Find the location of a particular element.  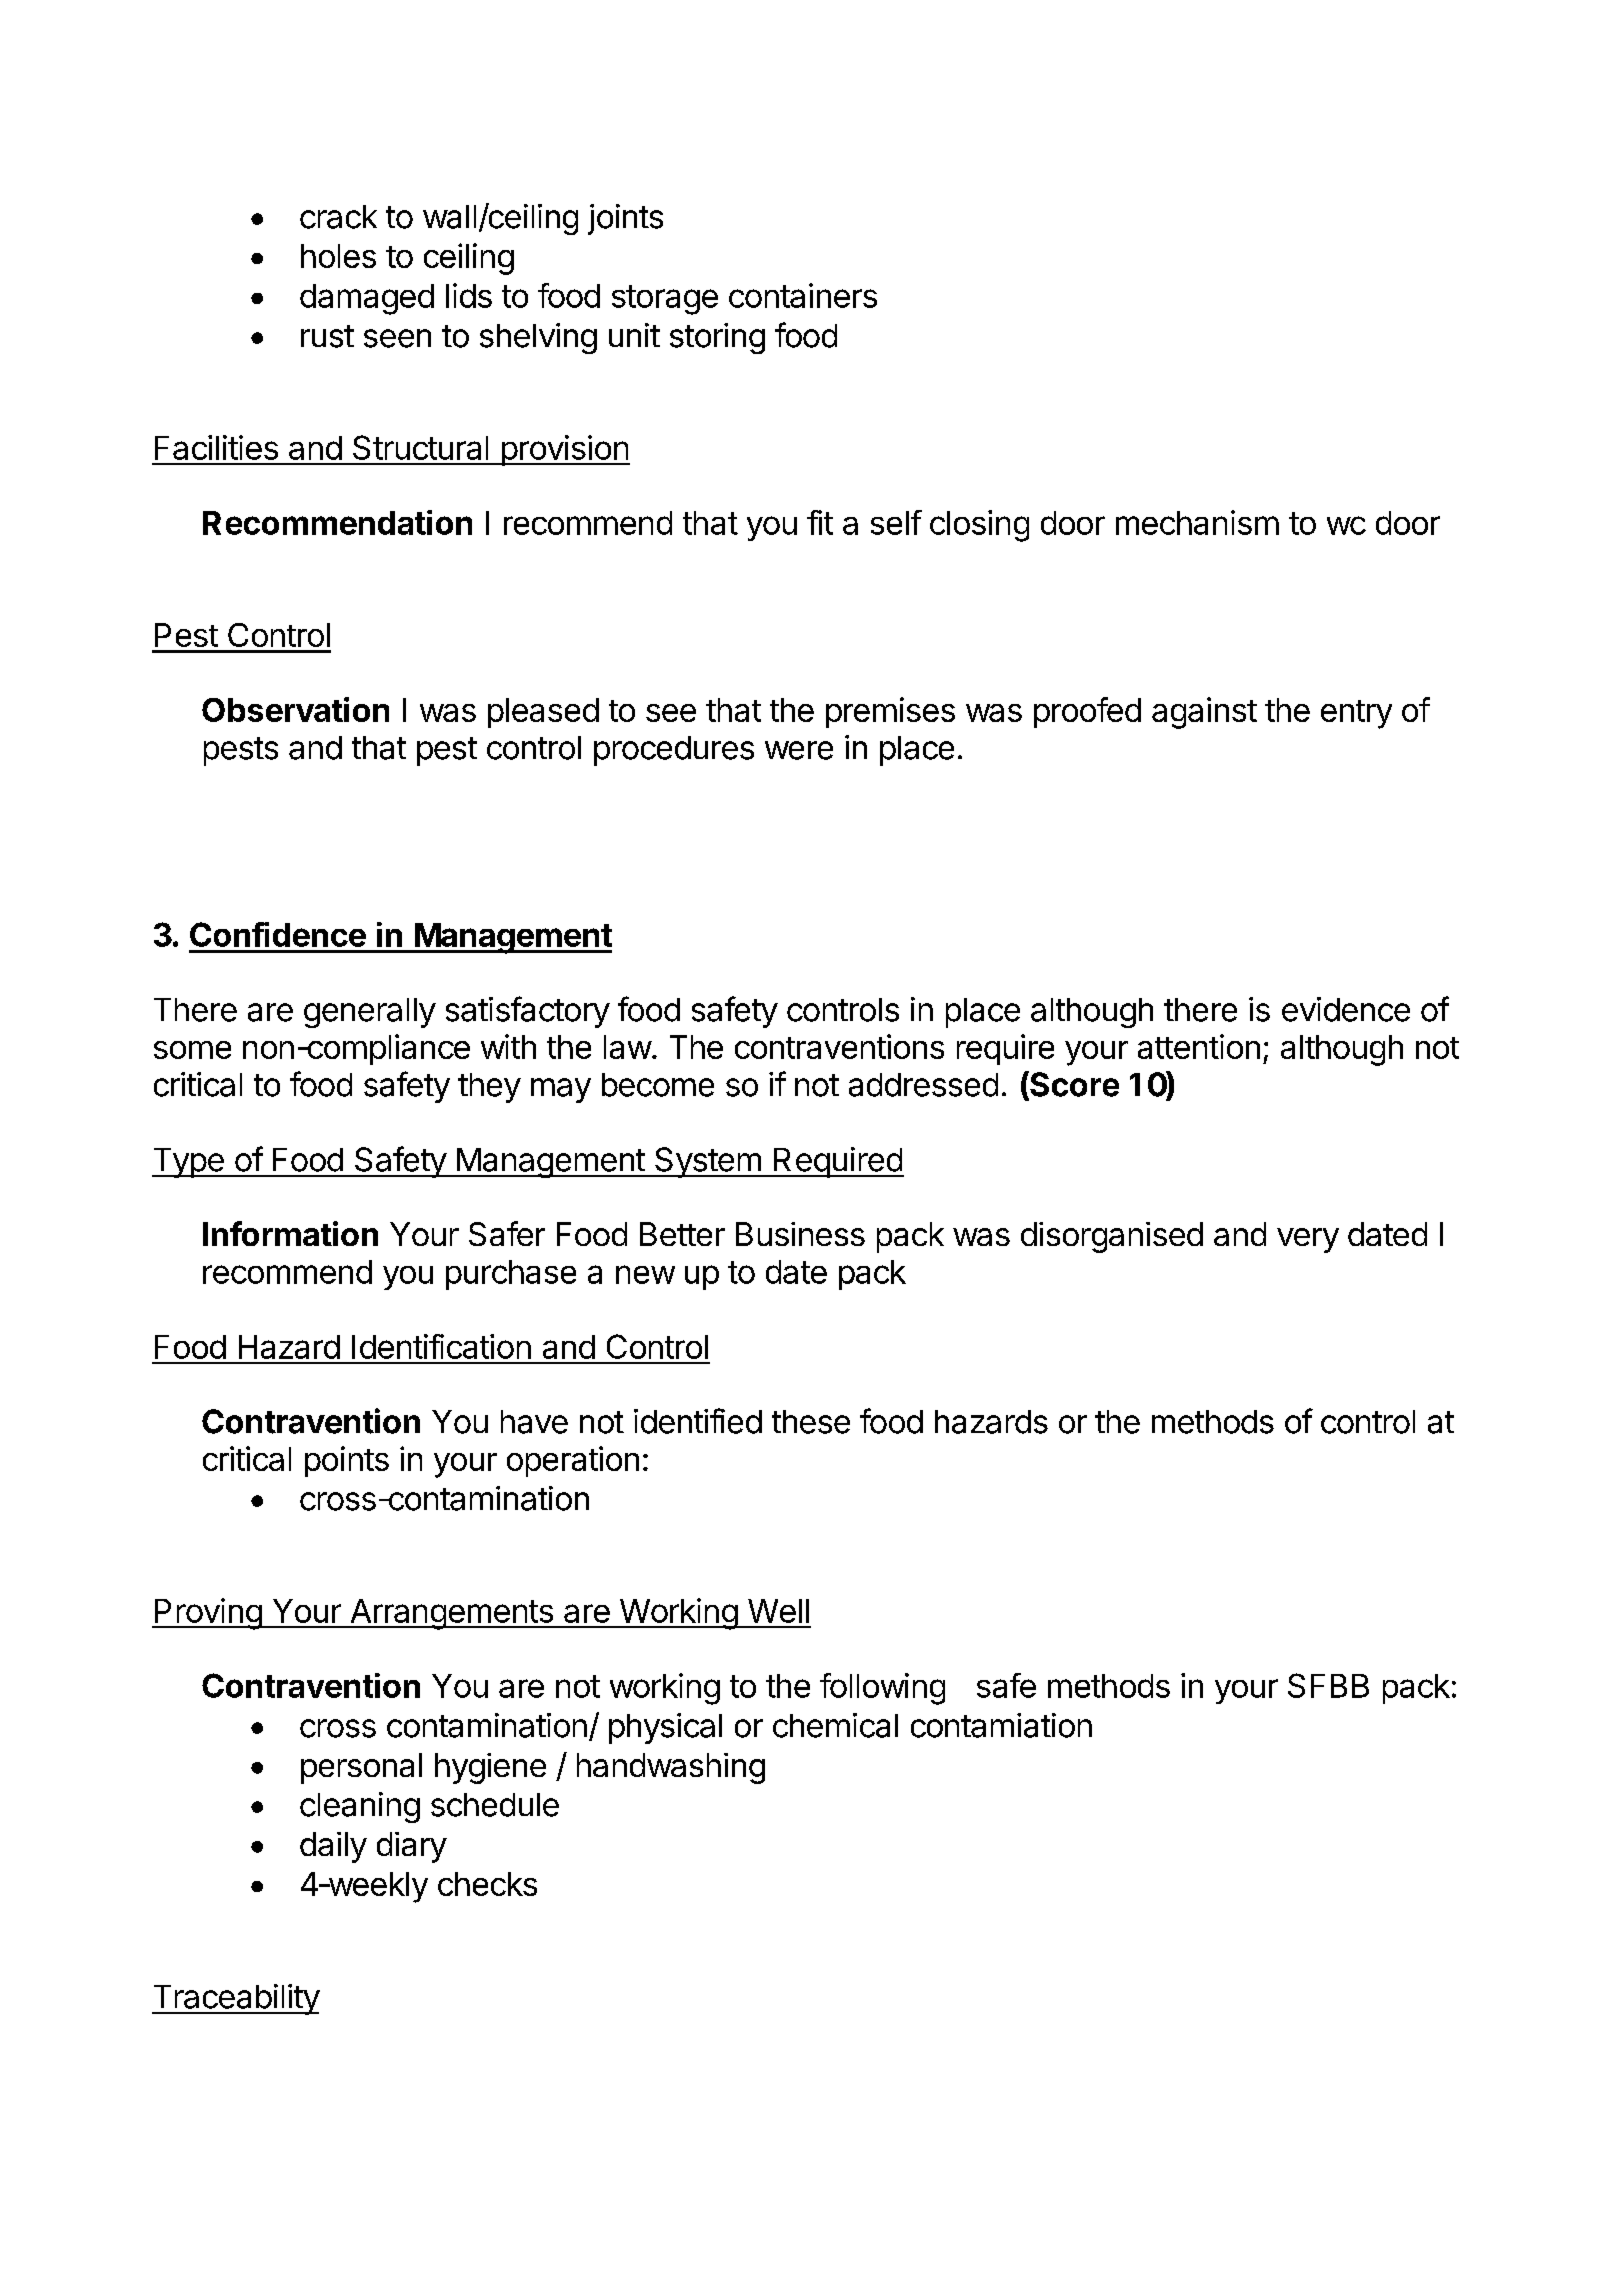

generally is located at coordinates (370, 1013).
